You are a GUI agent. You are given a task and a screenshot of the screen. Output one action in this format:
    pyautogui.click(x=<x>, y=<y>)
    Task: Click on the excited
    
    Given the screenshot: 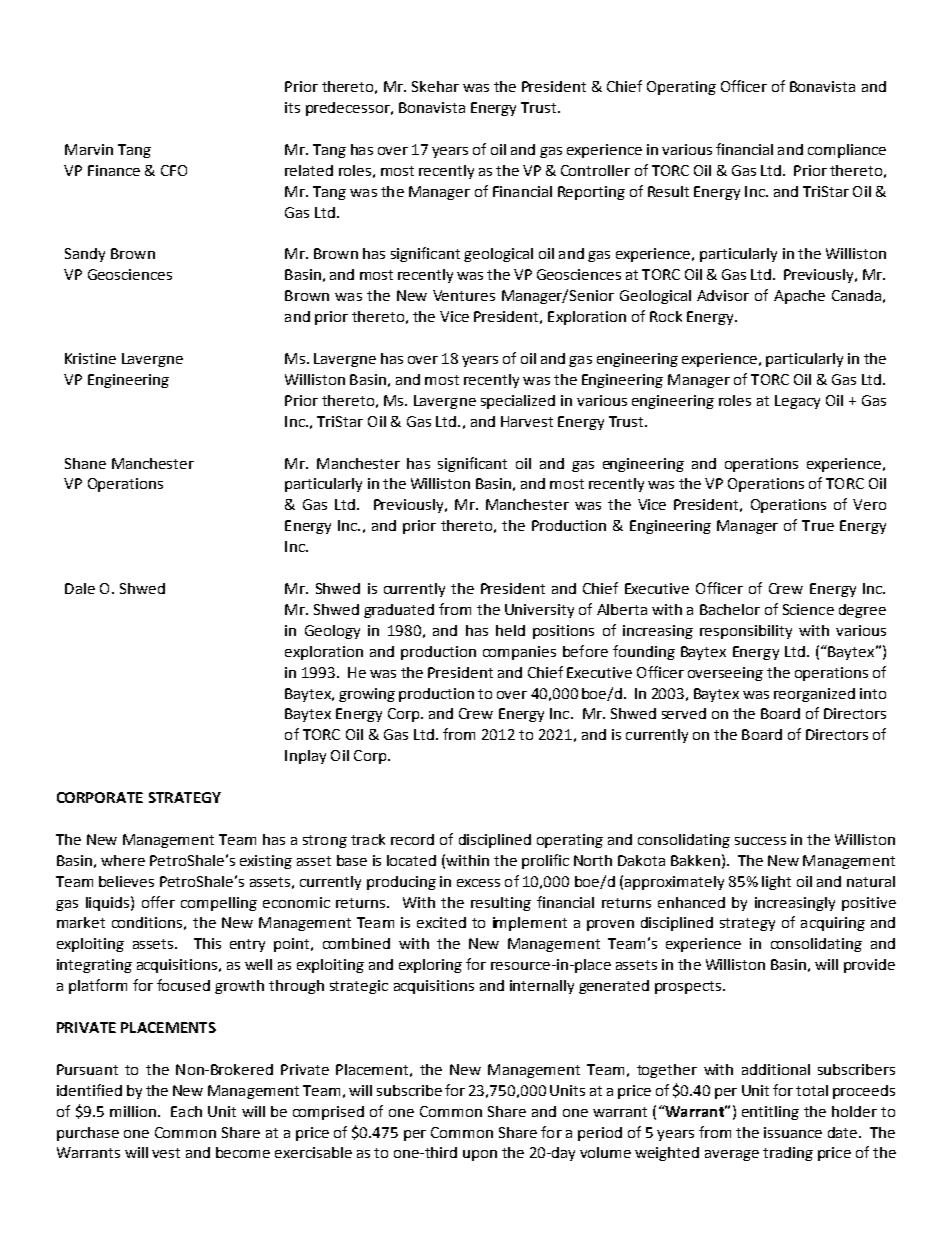 What is the action you would take?
    pyautogui.click(x=441, y=922)
